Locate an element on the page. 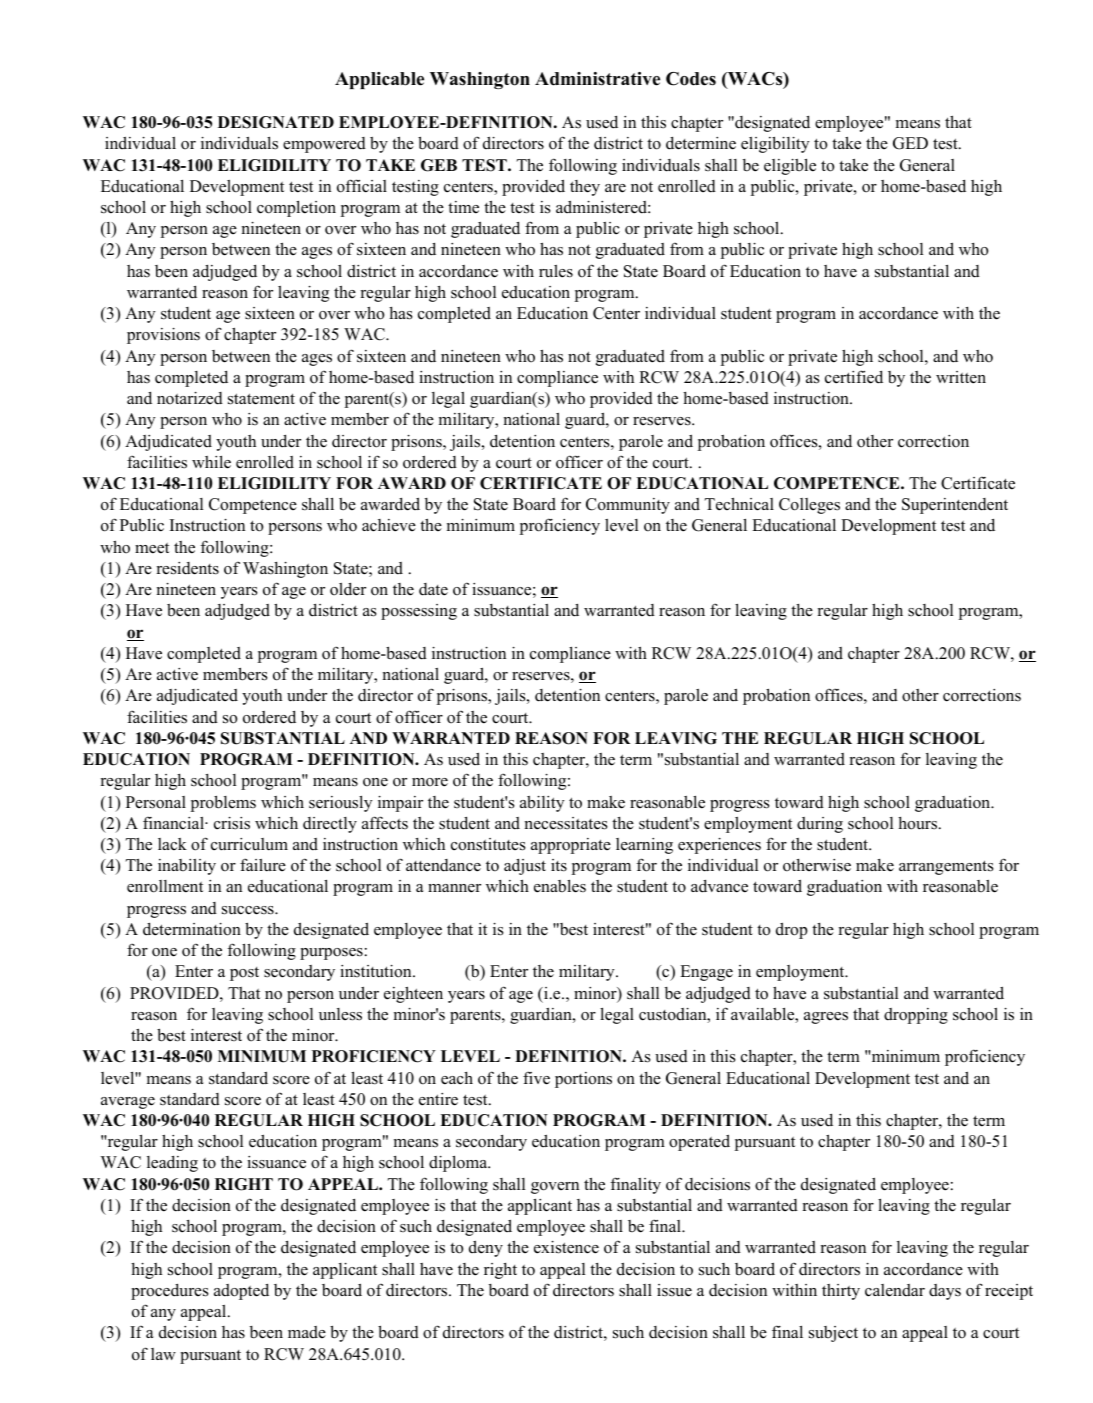 Image resolution: width=1093 pixels, height=1403 pixels. while is located at coordinates (211, 462).
